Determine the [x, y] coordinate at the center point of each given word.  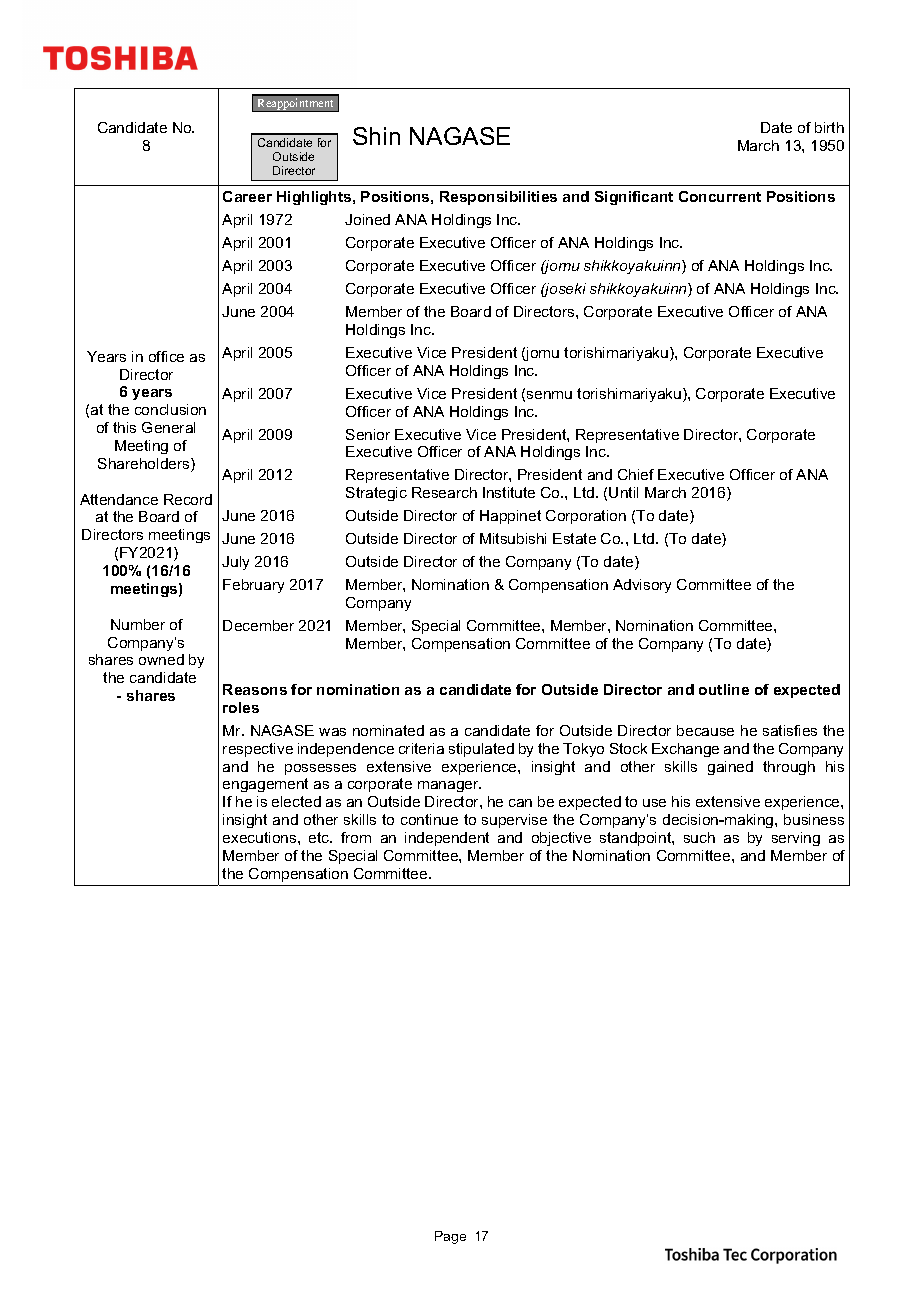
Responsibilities [498, 198]
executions [261, 837]
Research [444, 492]
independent [447, 839]
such [699, 837]
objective [561, 839]
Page [450, 1237]
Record [188, 499]
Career [247, 196]
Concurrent [720, 196]
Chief [636, 474]
